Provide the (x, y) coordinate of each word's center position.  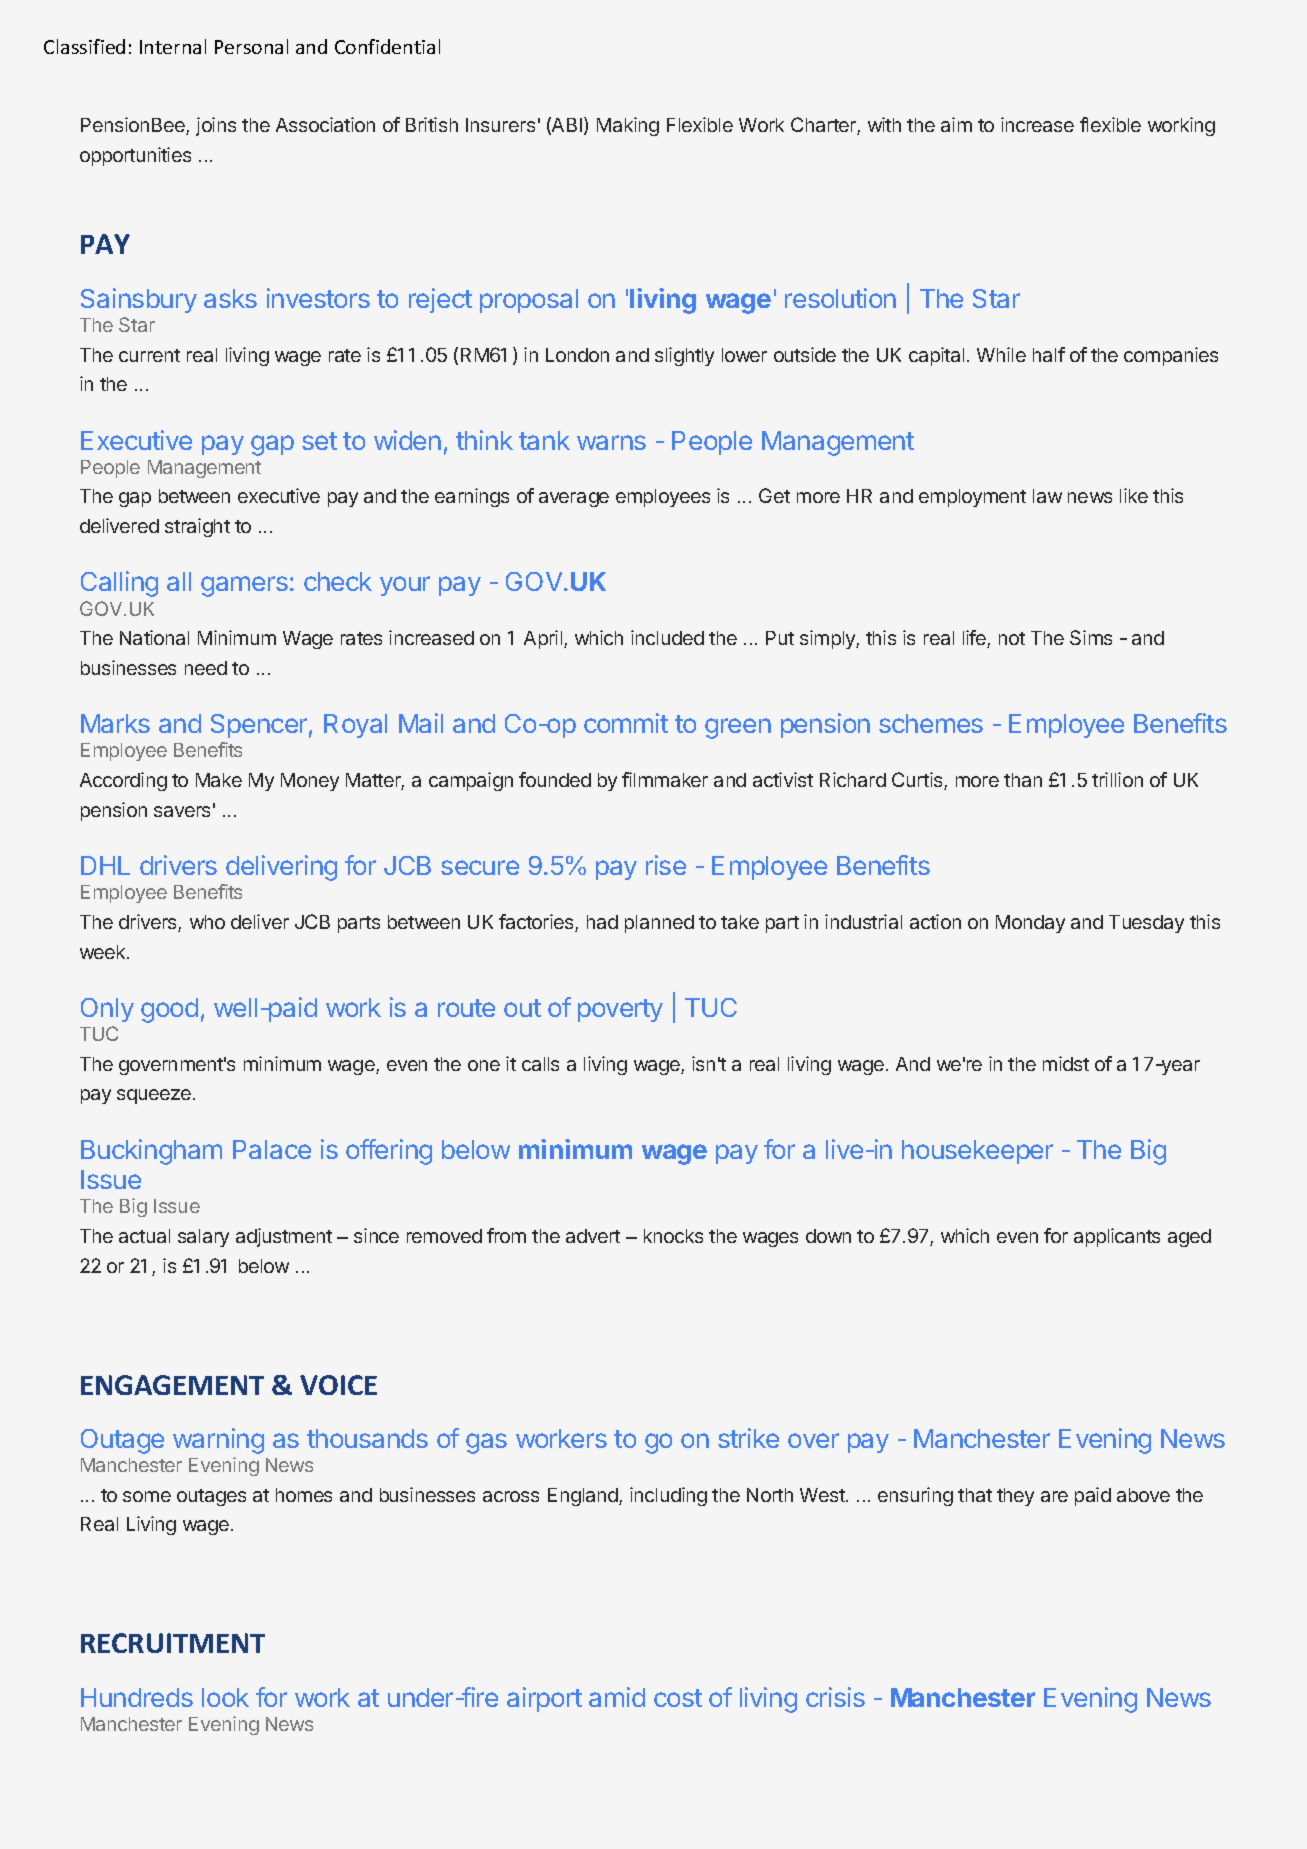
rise (666, 865)
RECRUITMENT (173, 1643)
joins (216, 126)
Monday (1030, 924)
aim (956, 124)
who (207, 922)
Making (628, 126)
